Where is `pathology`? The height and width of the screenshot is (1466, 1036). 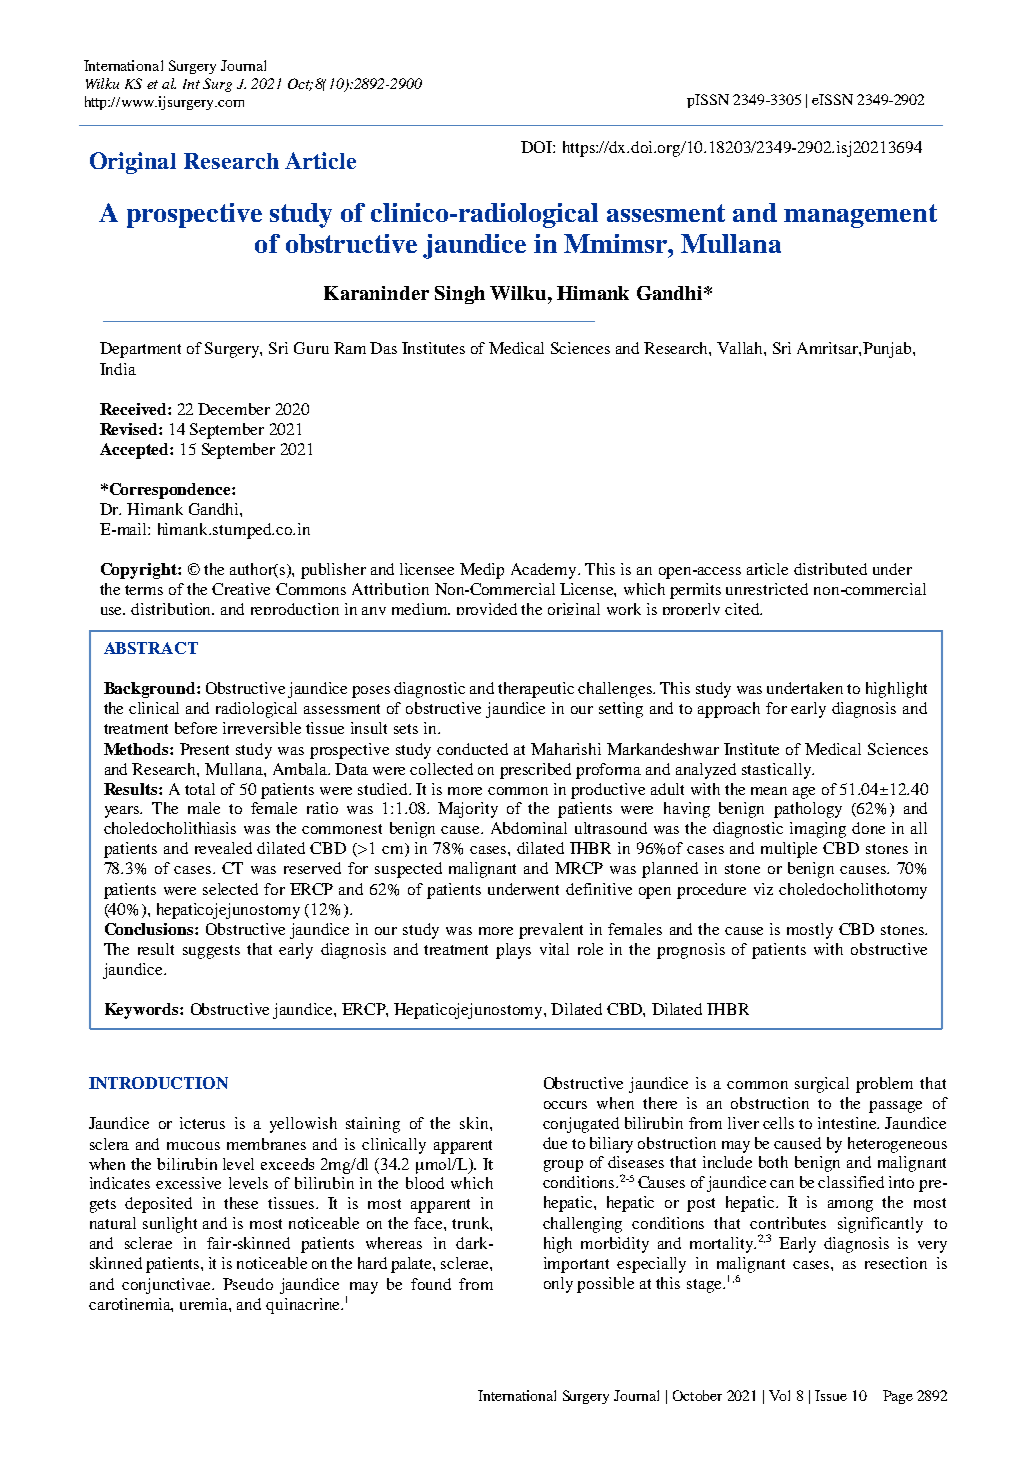 pathology is located at coordinates (808, 810).
